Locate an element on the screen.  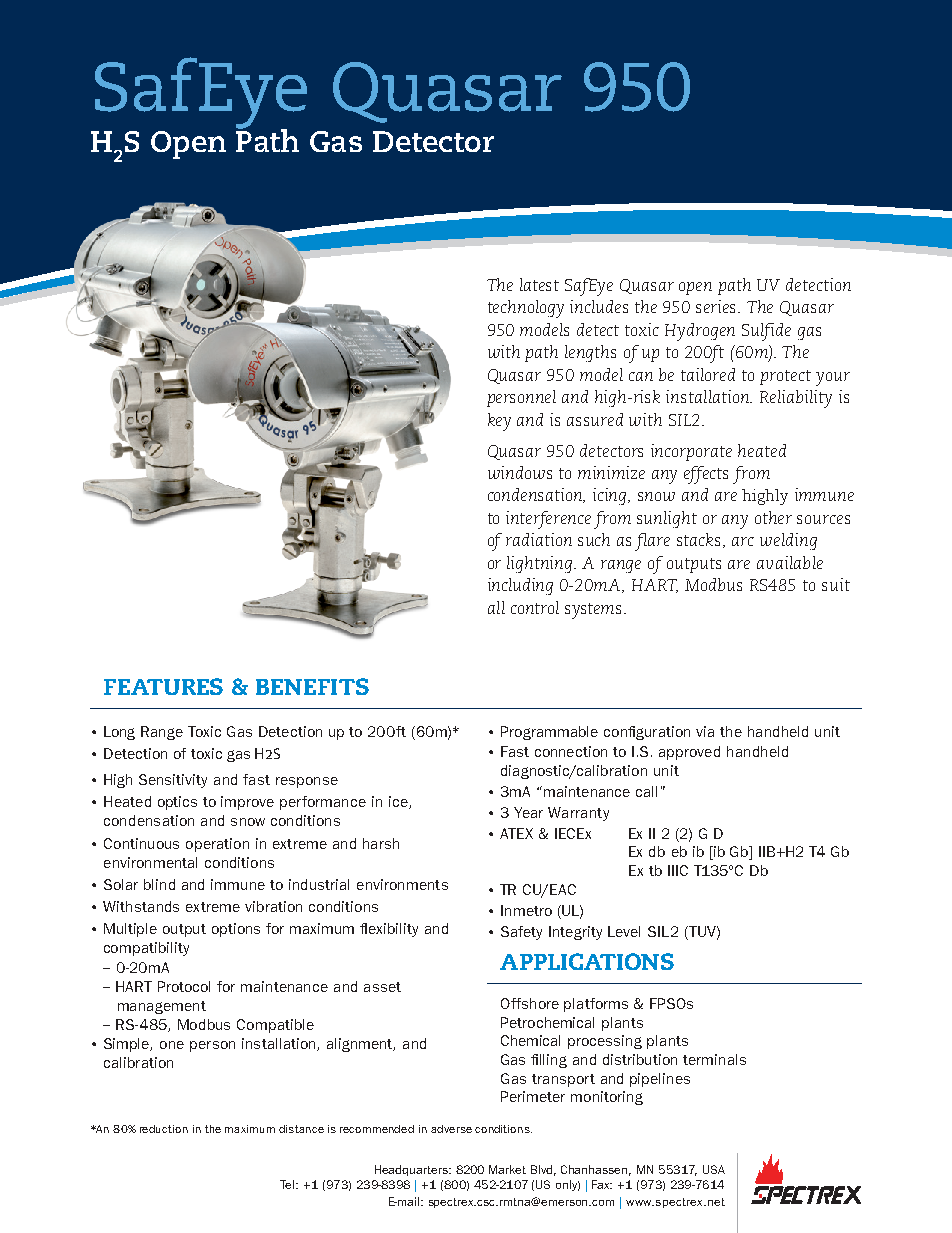
technology is located at coordinates (526, 309).
